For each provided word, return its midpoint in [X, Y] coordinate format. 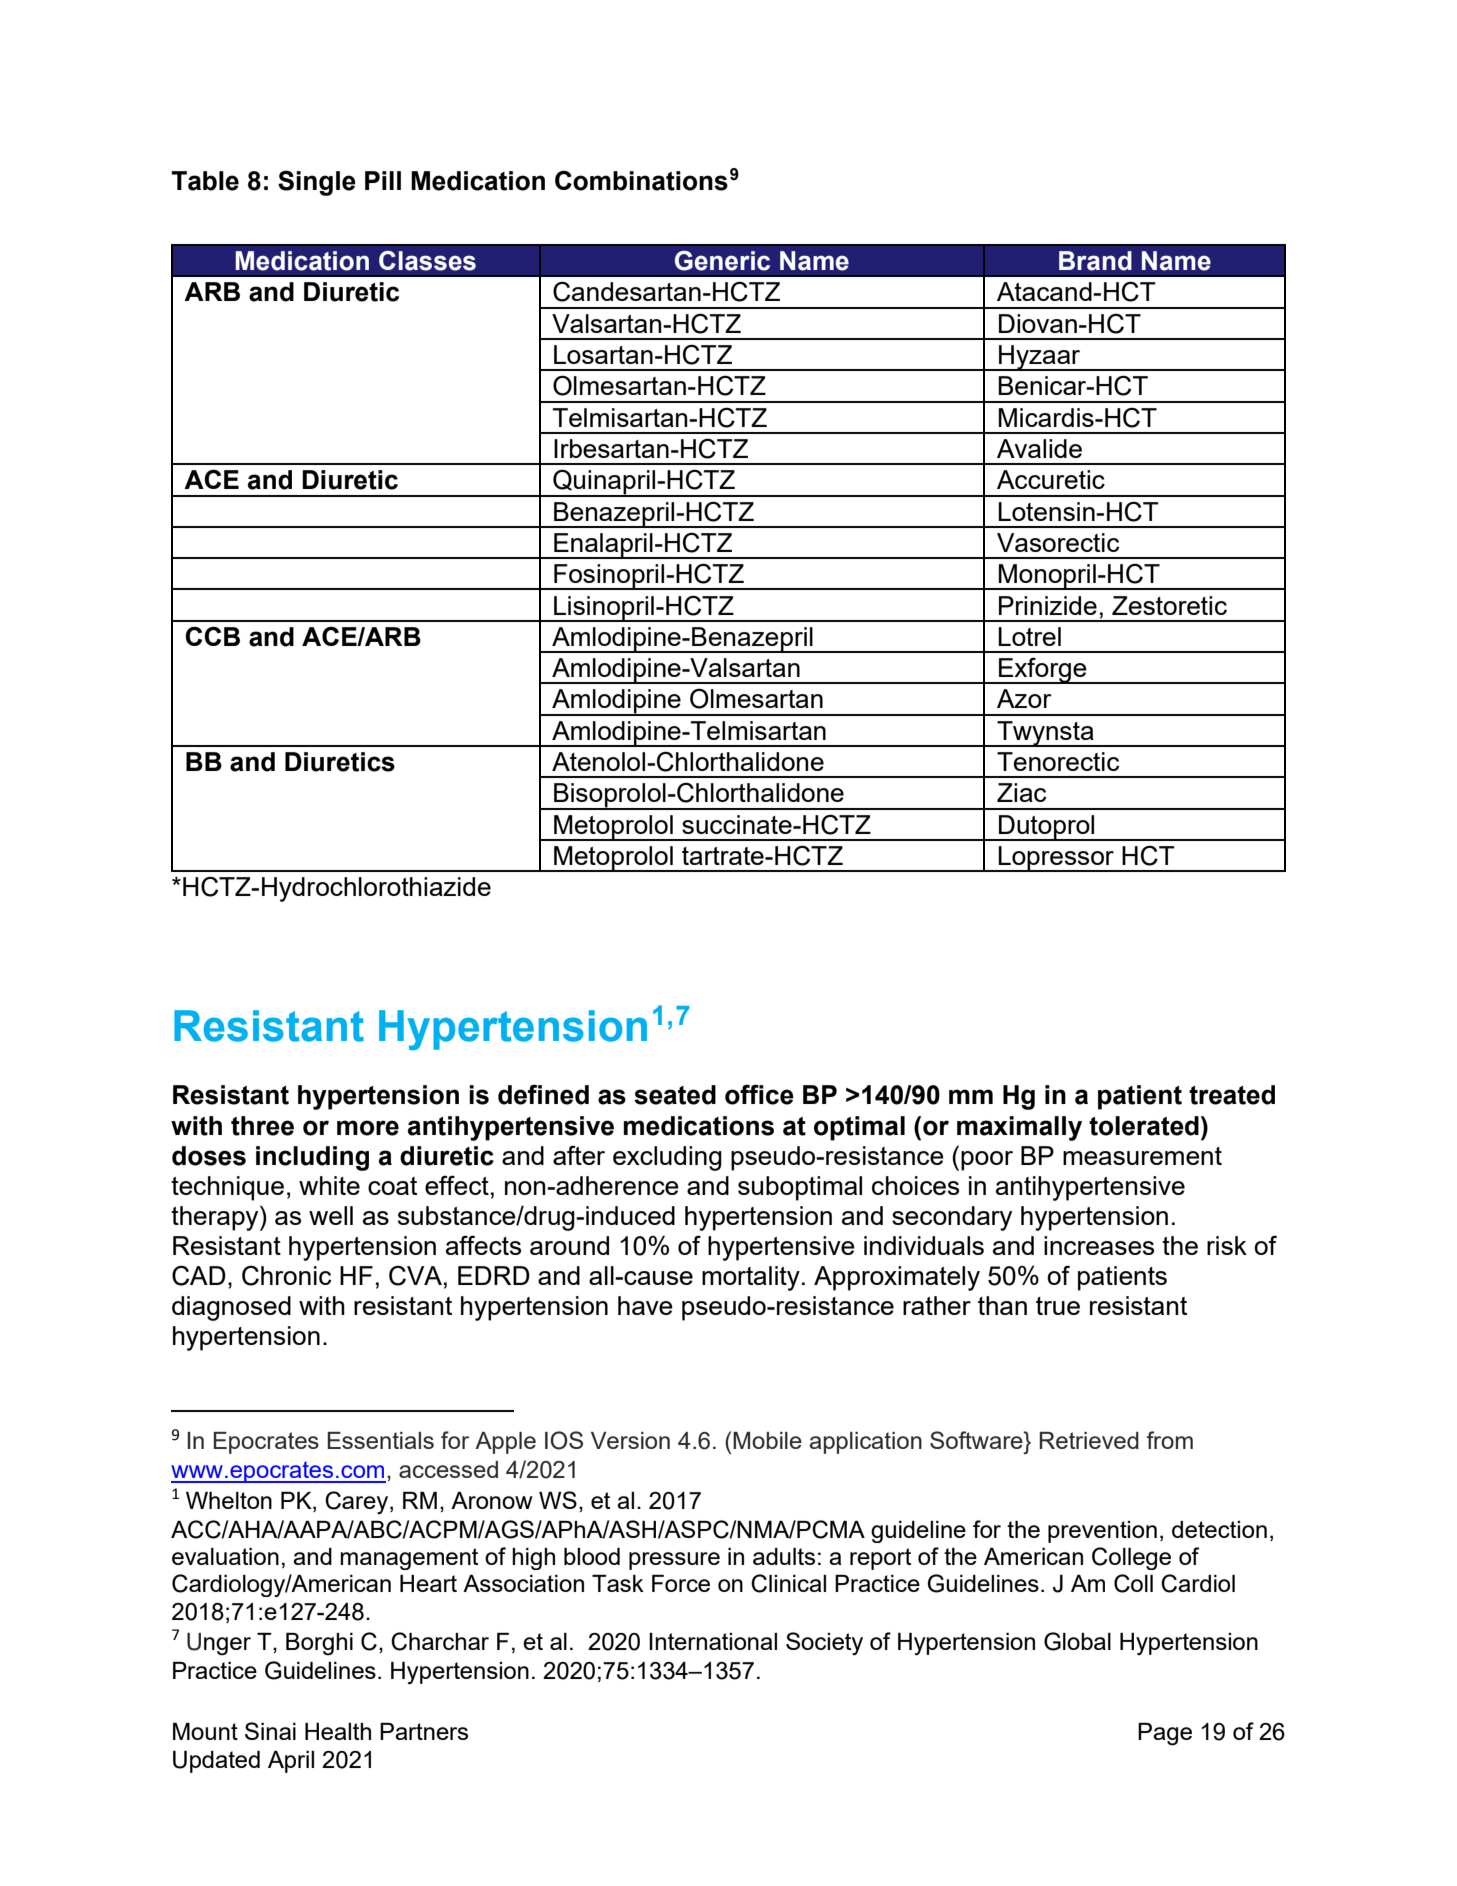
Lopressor [1057, 859]
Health [338, 1731]
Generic [722, 261]
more [368, 1128]
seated [675, 1095]
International [713, 1641]
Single [317, 183]
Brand [1095, 261]
